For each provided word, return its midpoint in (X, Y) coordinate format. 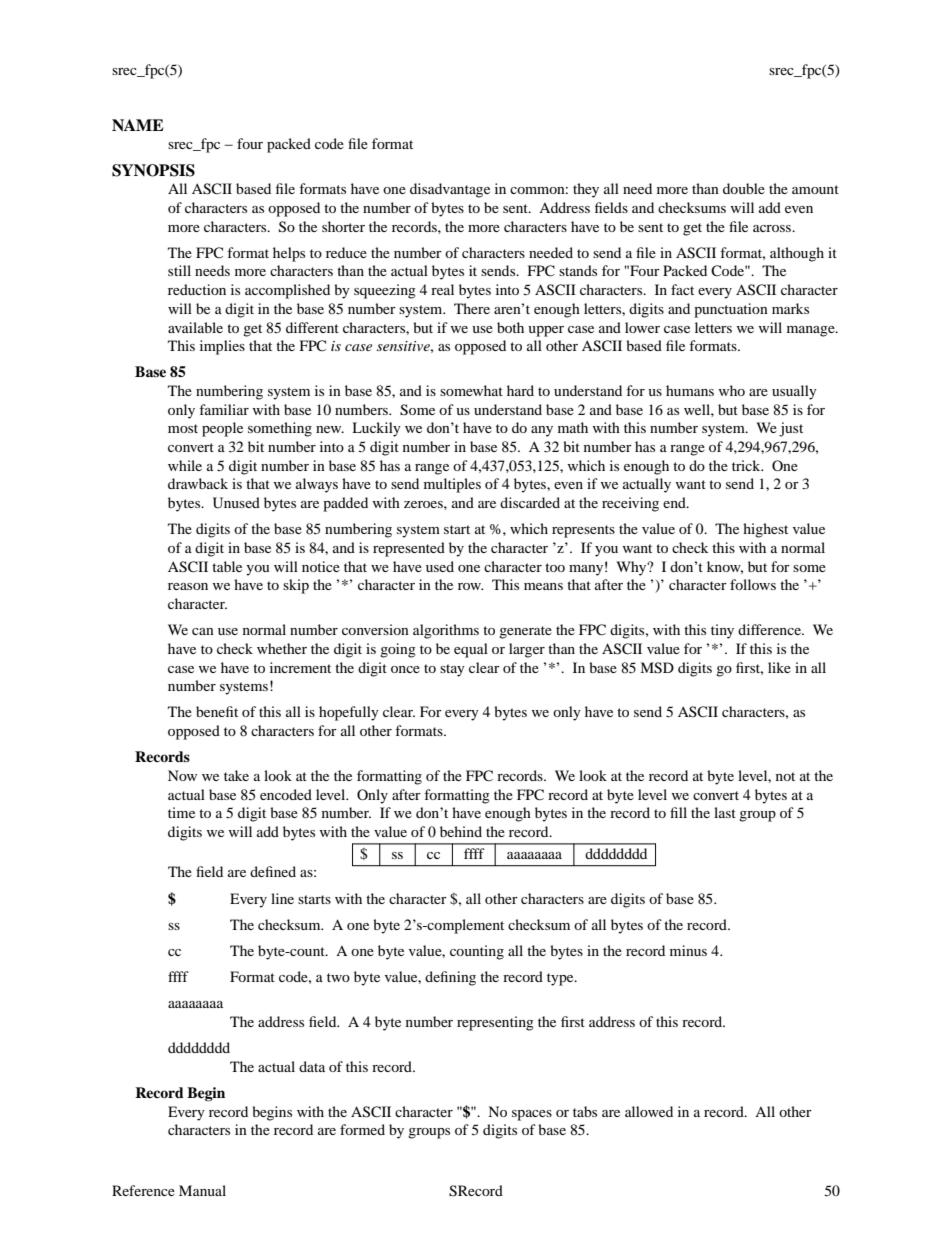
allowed (649, 1111)
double (744, 188)
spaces (532, 1115)
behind (461, 831)
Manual (202, 1190)
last (725, 812)
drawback (198, 483)
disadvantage (450, 190)
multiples (452, 485)
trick (747, 465)
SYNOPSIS (153, 170)
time (181, 812)
